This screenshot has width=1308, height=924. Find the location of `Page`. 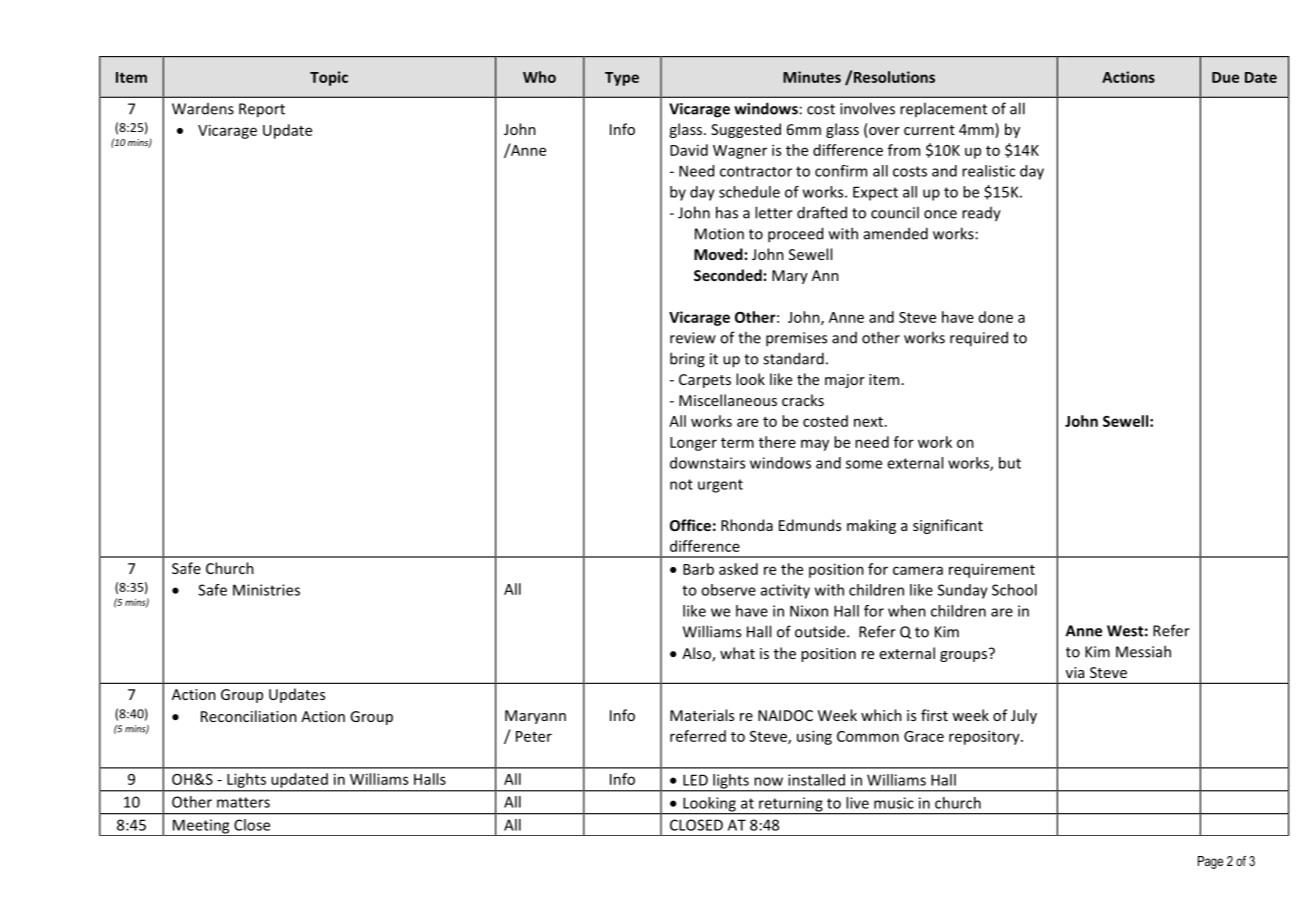

Page is located at coordinates (1210, 862).
